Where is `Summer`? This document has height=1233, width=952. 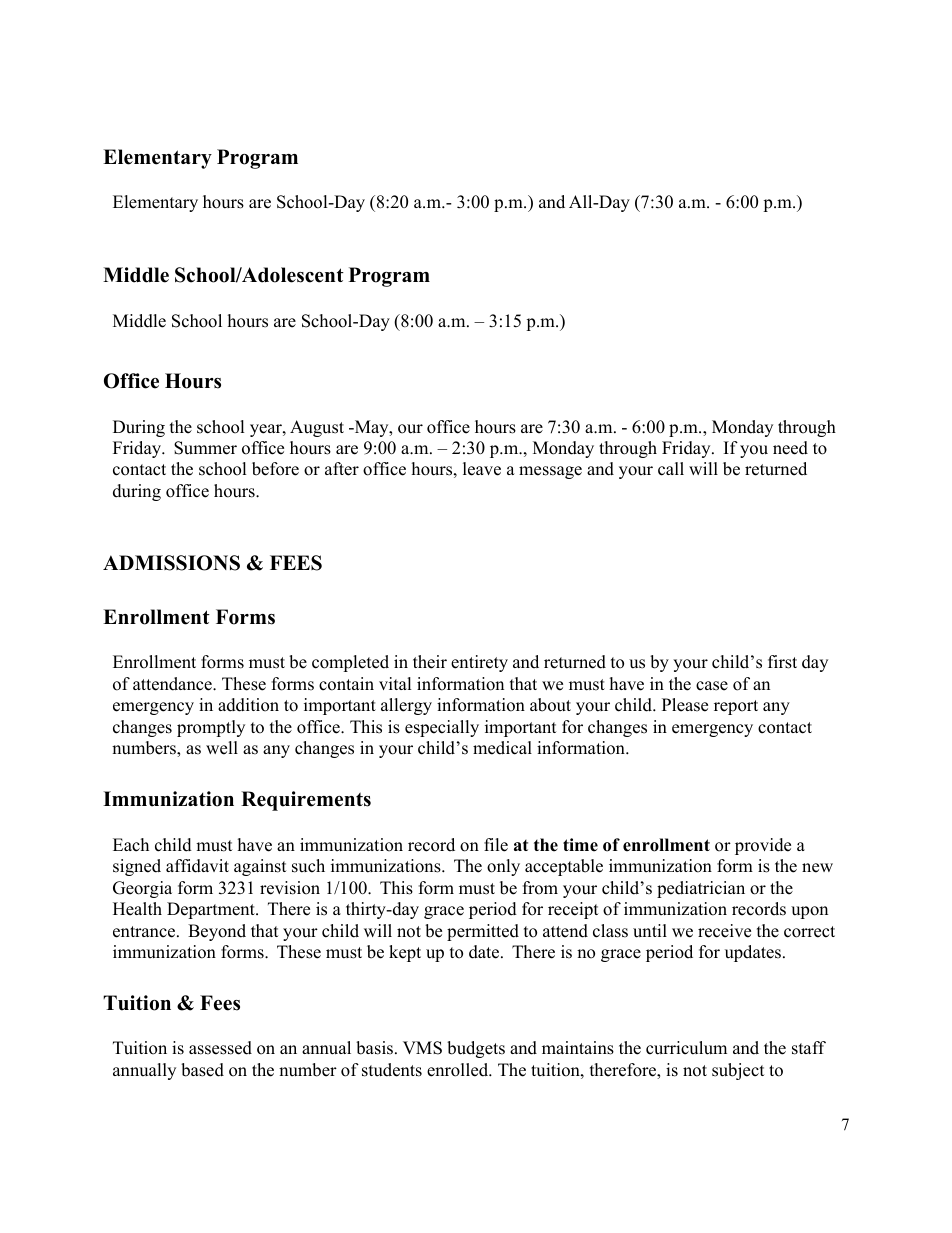
Summer is located at coordinates (205, 448).
